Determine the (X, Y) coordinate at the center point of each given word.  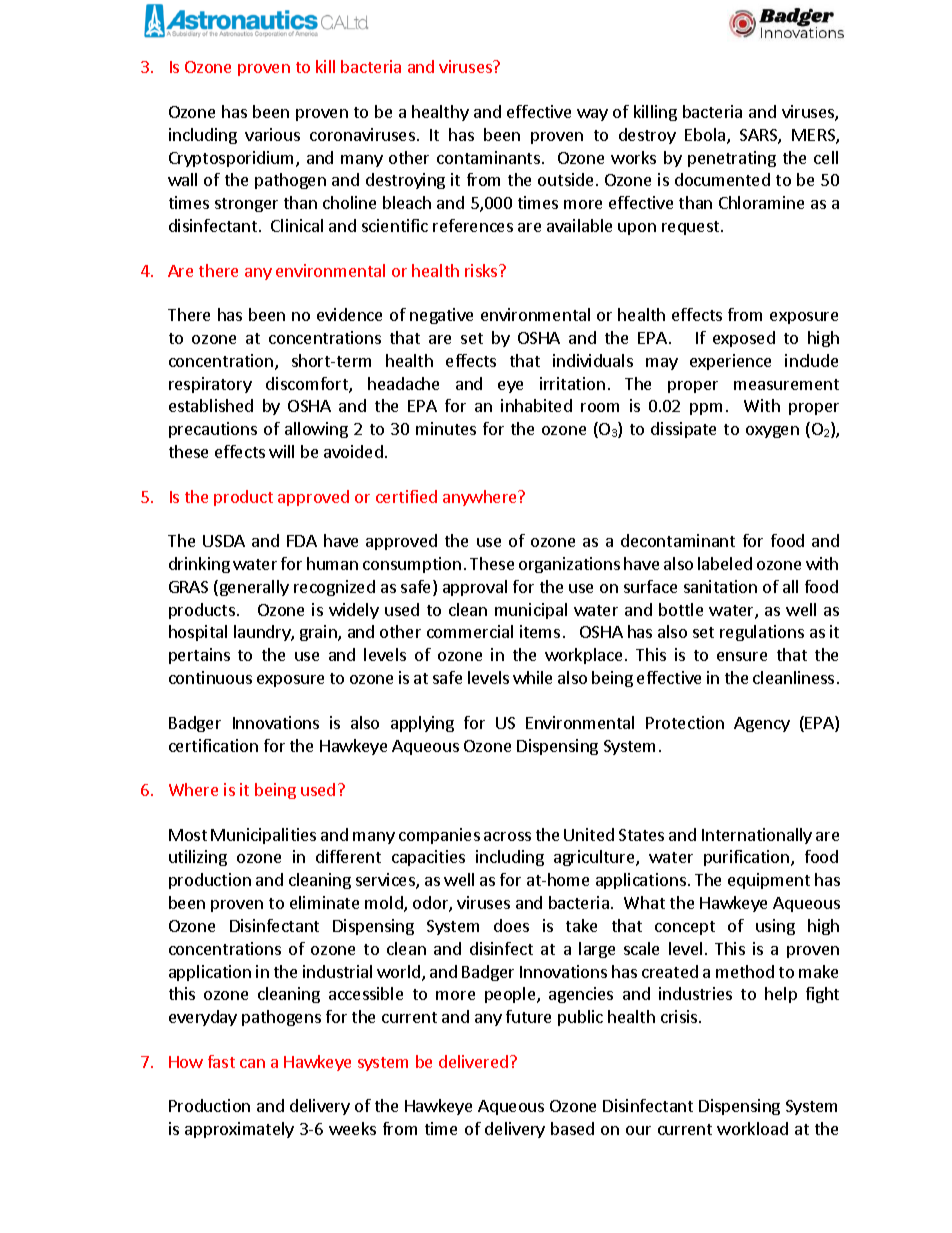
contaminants (488, 157)
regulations (762, 633)
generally (253, 588)
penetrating (732, 159)
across (507, 836)
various (272, 134)
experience (730, 362)
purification (748, 858)
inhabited (536, 405)
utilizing (198, 858)
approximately (239, 1130)
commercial (470, 631)
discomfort (308, 385)
